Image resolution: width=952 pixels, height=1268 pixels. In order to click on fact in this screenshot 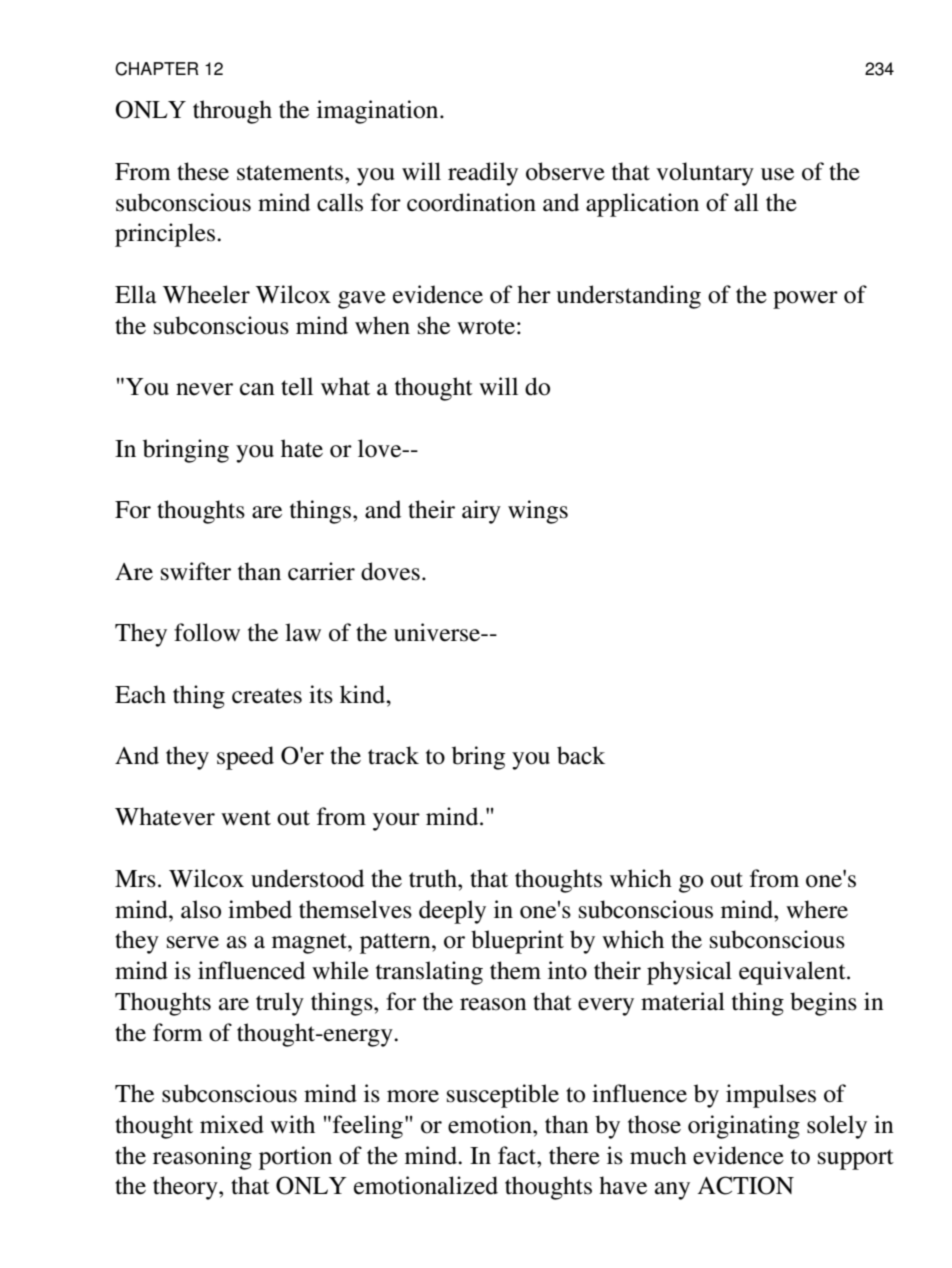, I will do `click(518, 1155)`.
